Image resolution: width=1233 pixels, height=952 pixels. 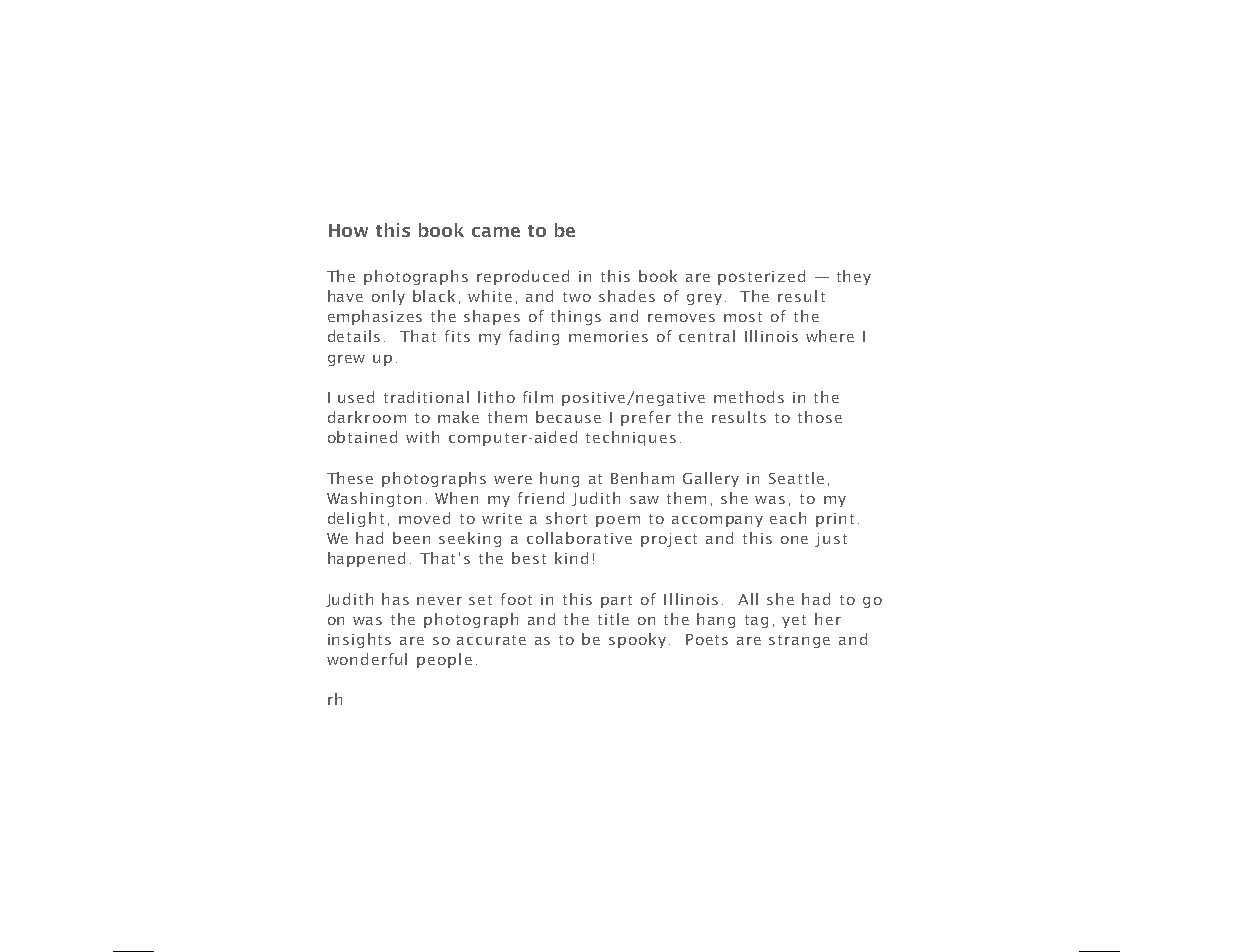 What do you see at coordinates (367, 659) in the document?
I see `wonderful` at bounding box center [367, 659].
